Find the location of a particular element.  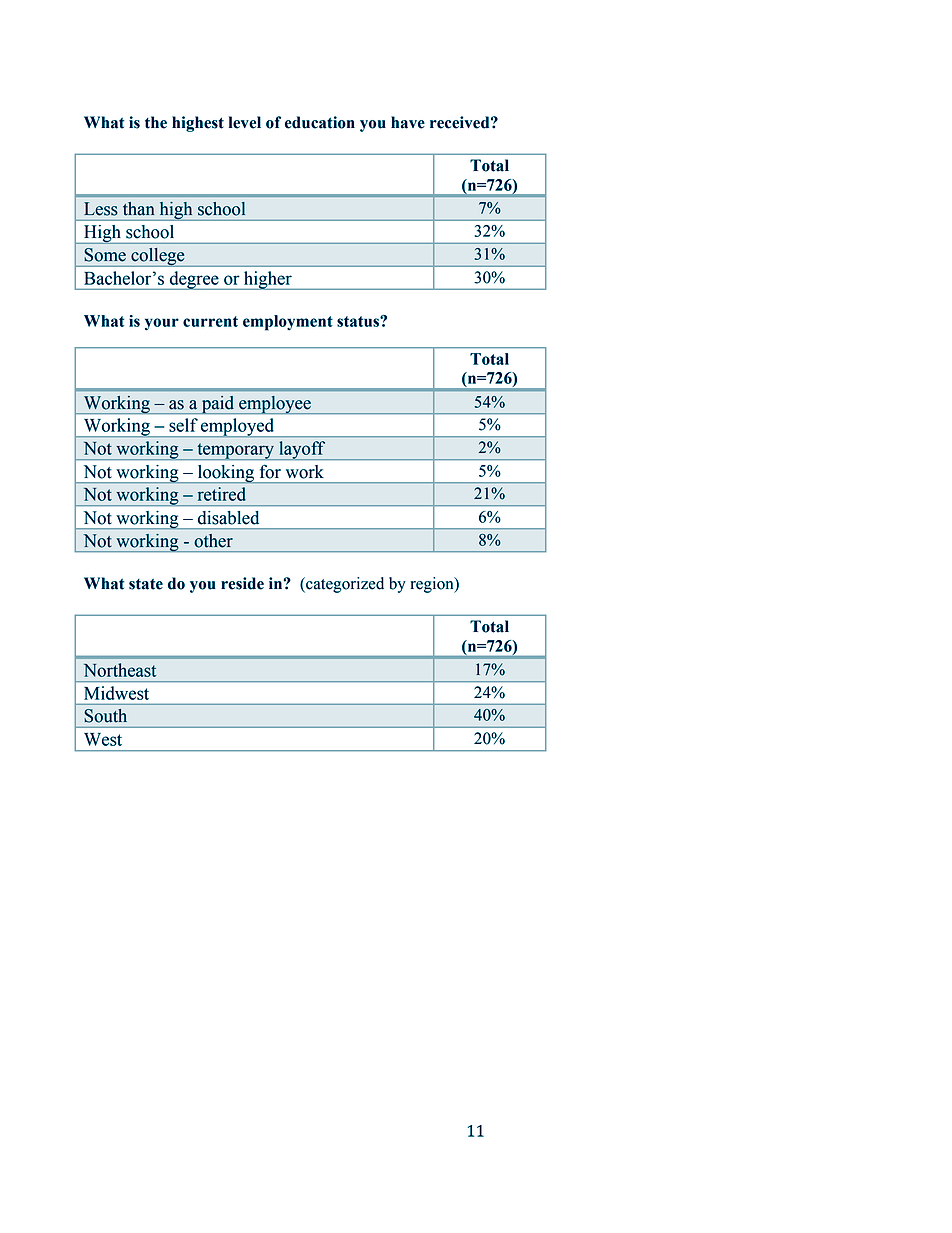

reside is located at coordinates (242, 583).
